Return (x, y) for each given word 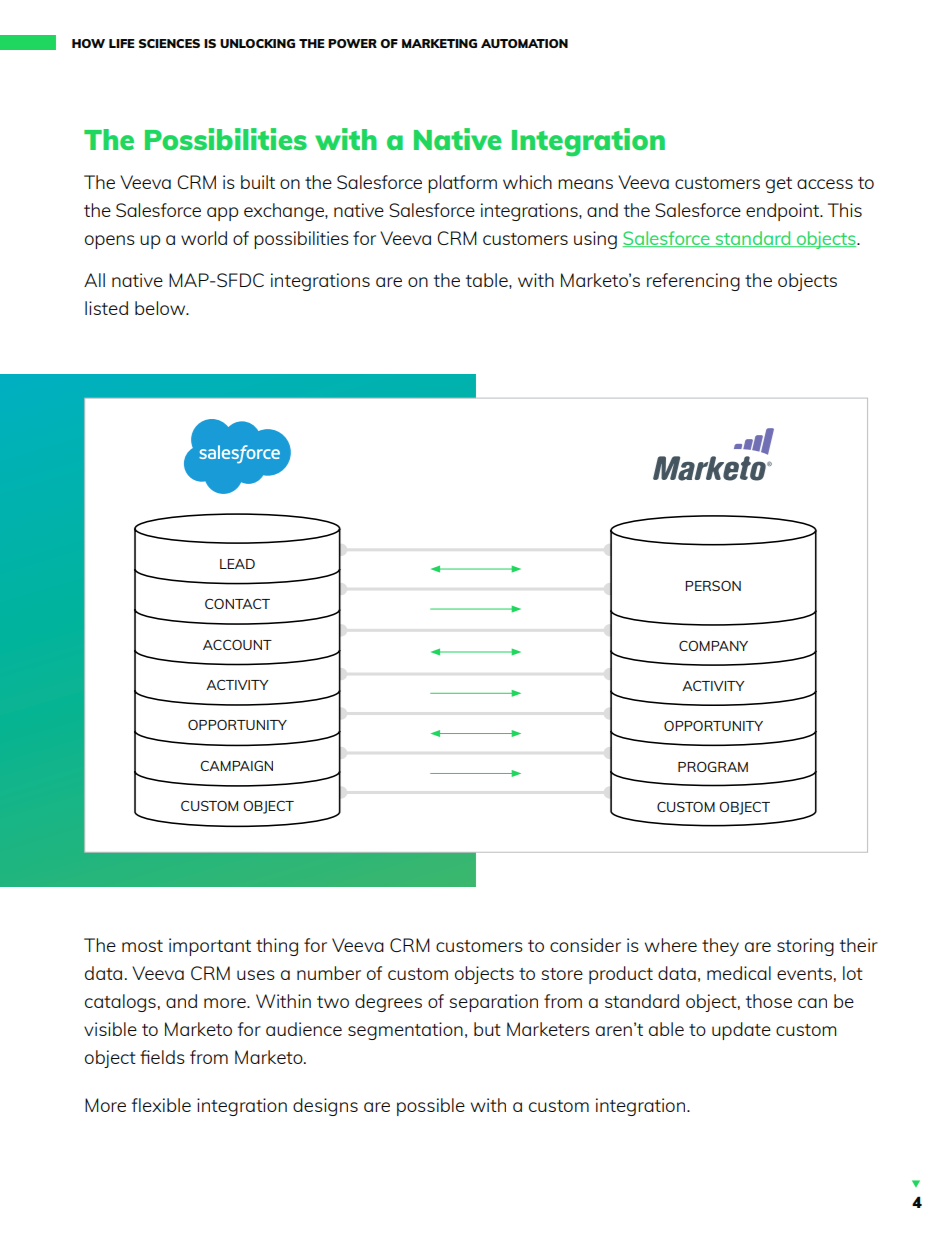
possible (431, 1107)
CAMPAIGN (236, 766)
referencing (693, 282)
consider (585, 945)
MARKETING (439, 43)
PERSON (713, 586)
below (161, 308)
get (779, 185)
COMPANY (713, 646)
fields (162, 1057)
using (595, 240)
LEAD (237, 564)
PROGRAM (713, 767)
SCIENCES (169, 43)
